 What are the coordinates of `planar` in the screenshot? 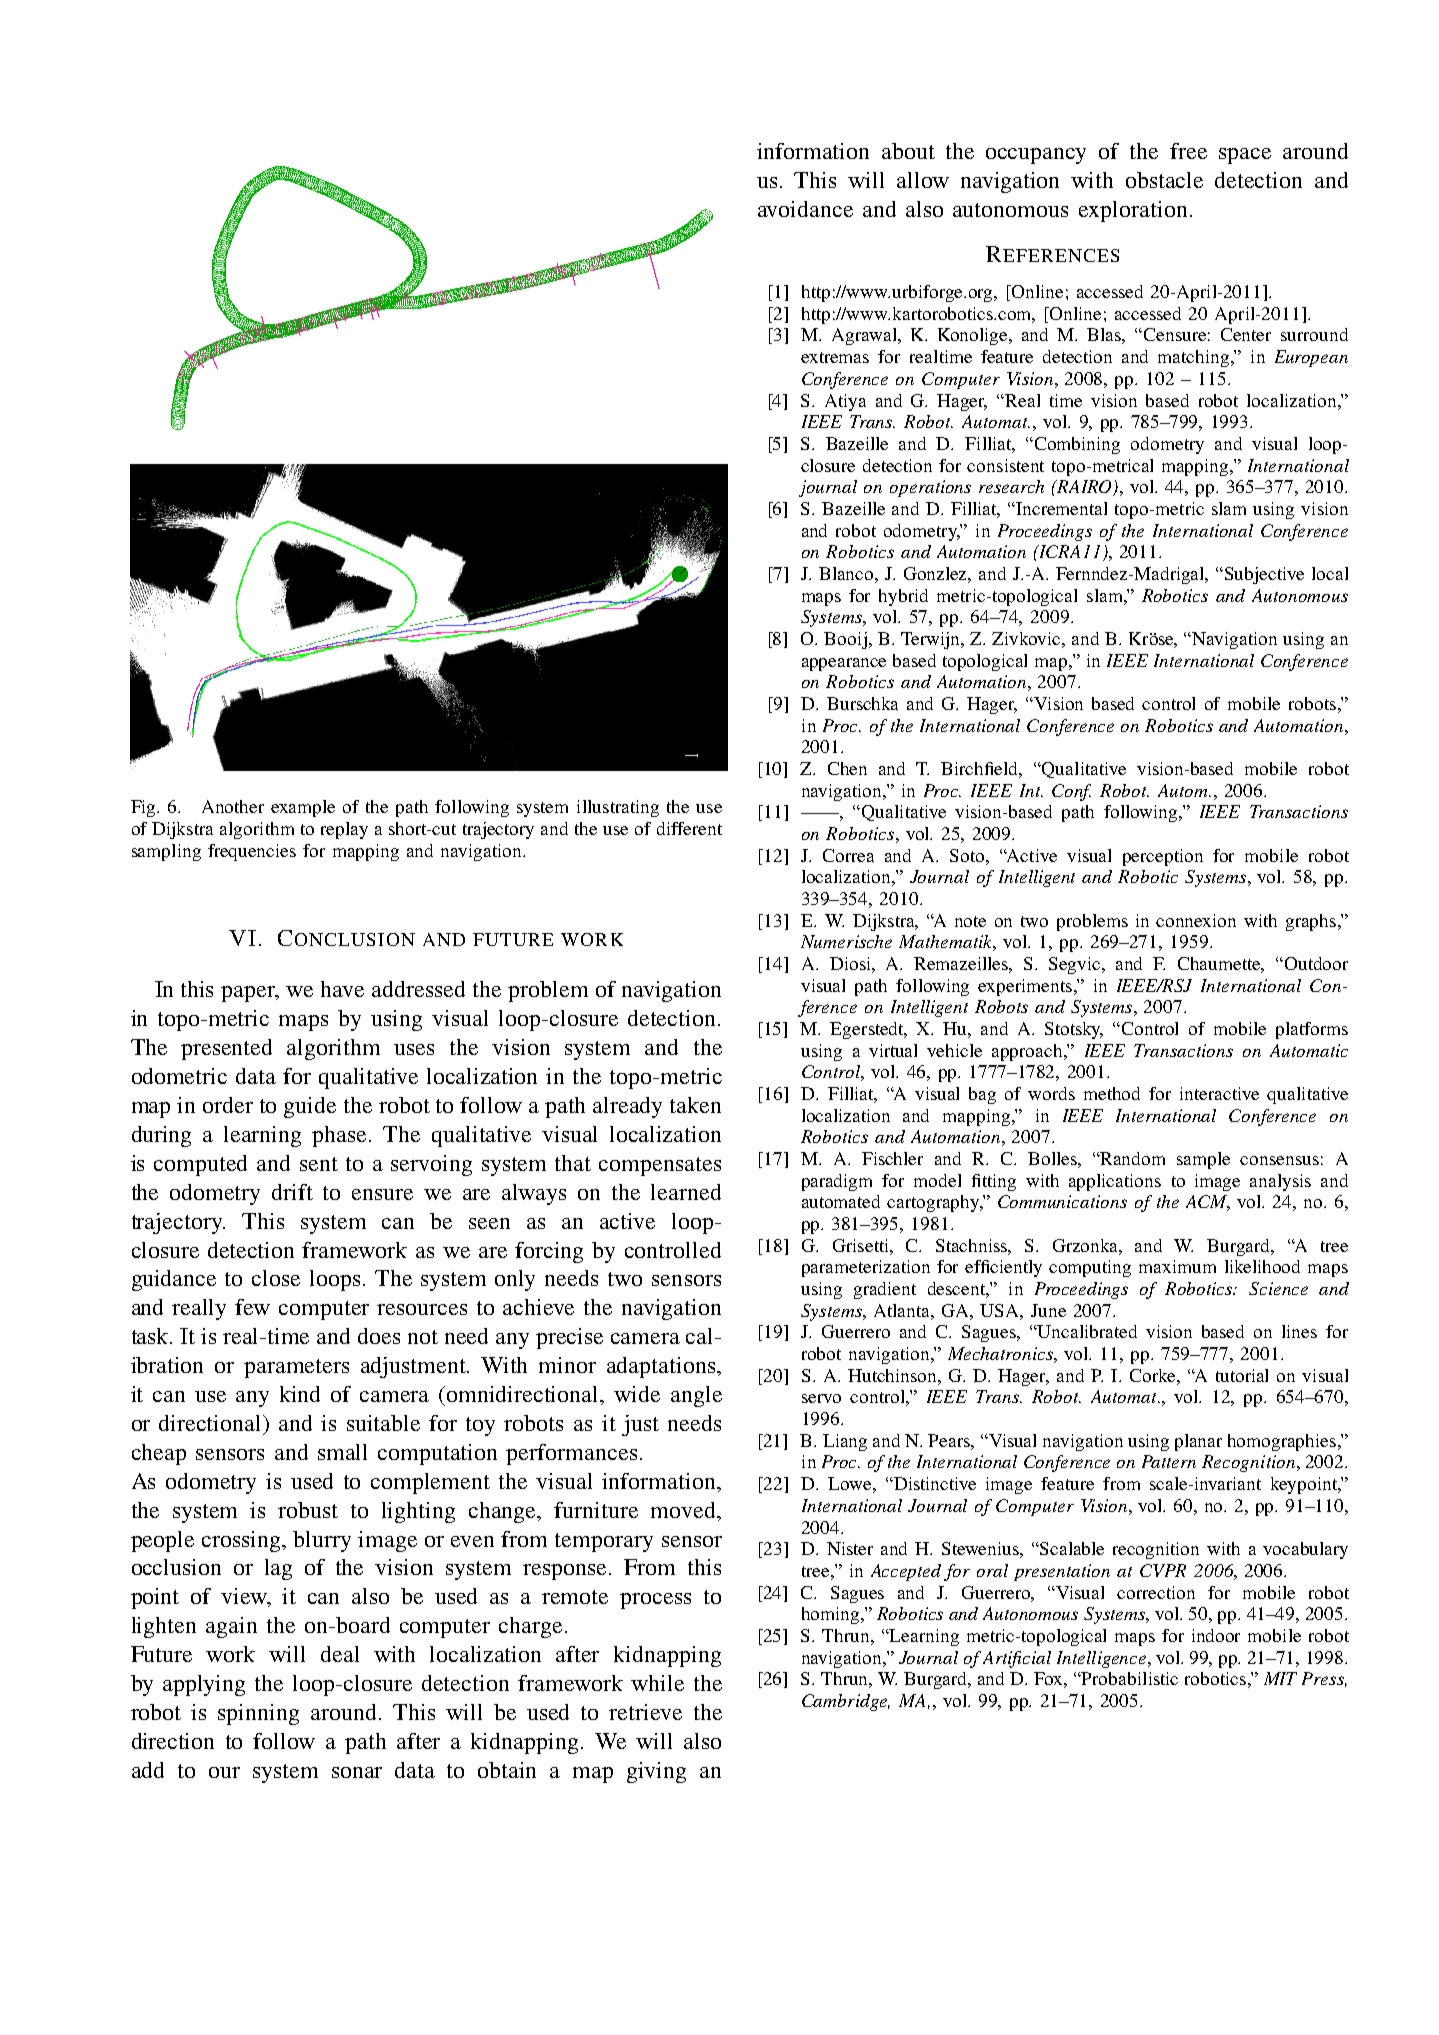 It's located at (1198, 1442).
